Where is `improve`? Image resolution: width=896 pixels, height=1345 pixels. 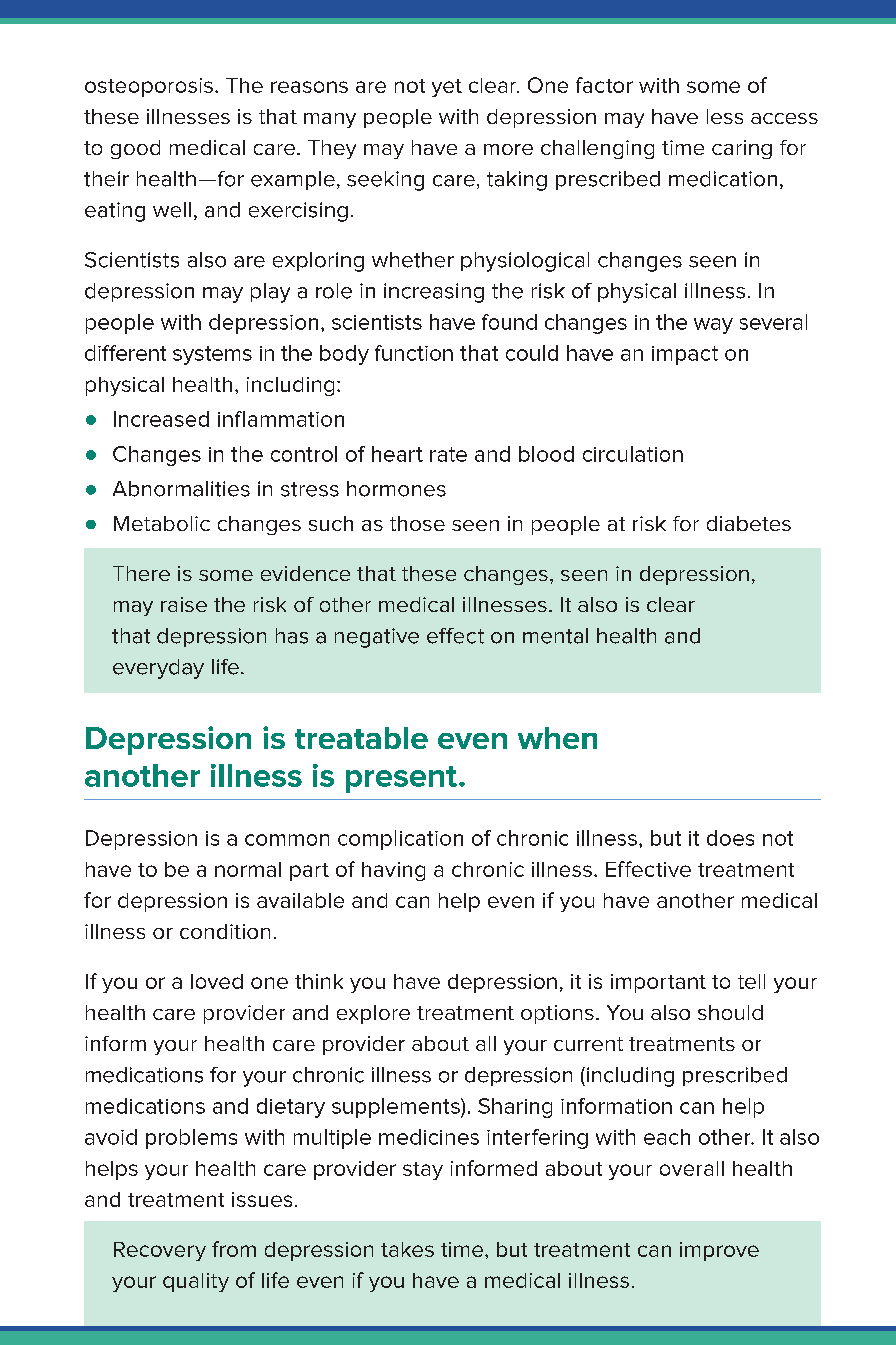 improve is located at coordinates (719, 1251).
